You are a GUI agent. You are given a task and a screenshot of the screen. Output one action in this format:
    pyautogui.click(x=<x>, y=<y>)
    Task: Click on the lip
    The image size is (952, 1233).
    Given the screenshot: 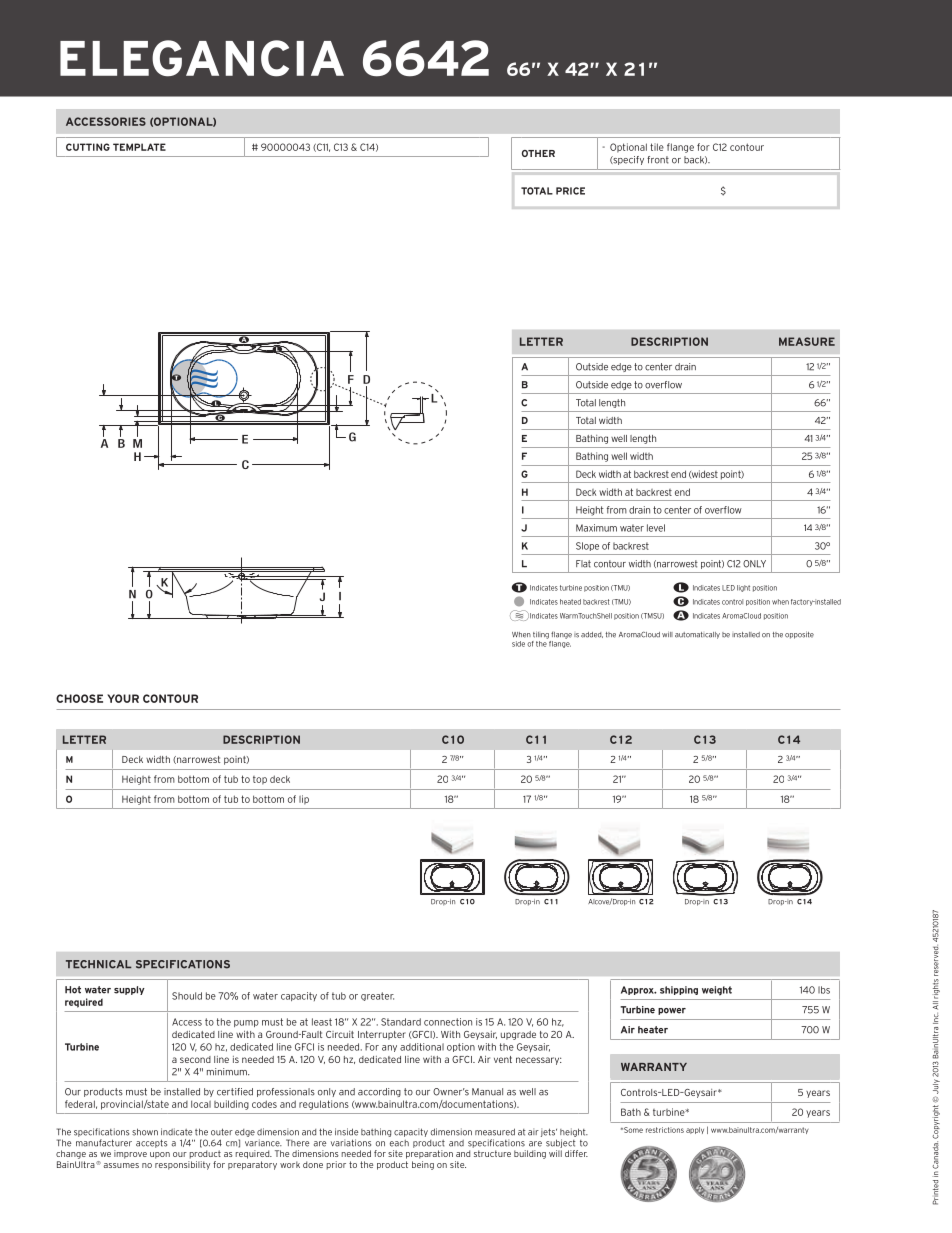 What is the action you would take?
    pyautogui.click(x=304, y=800)
